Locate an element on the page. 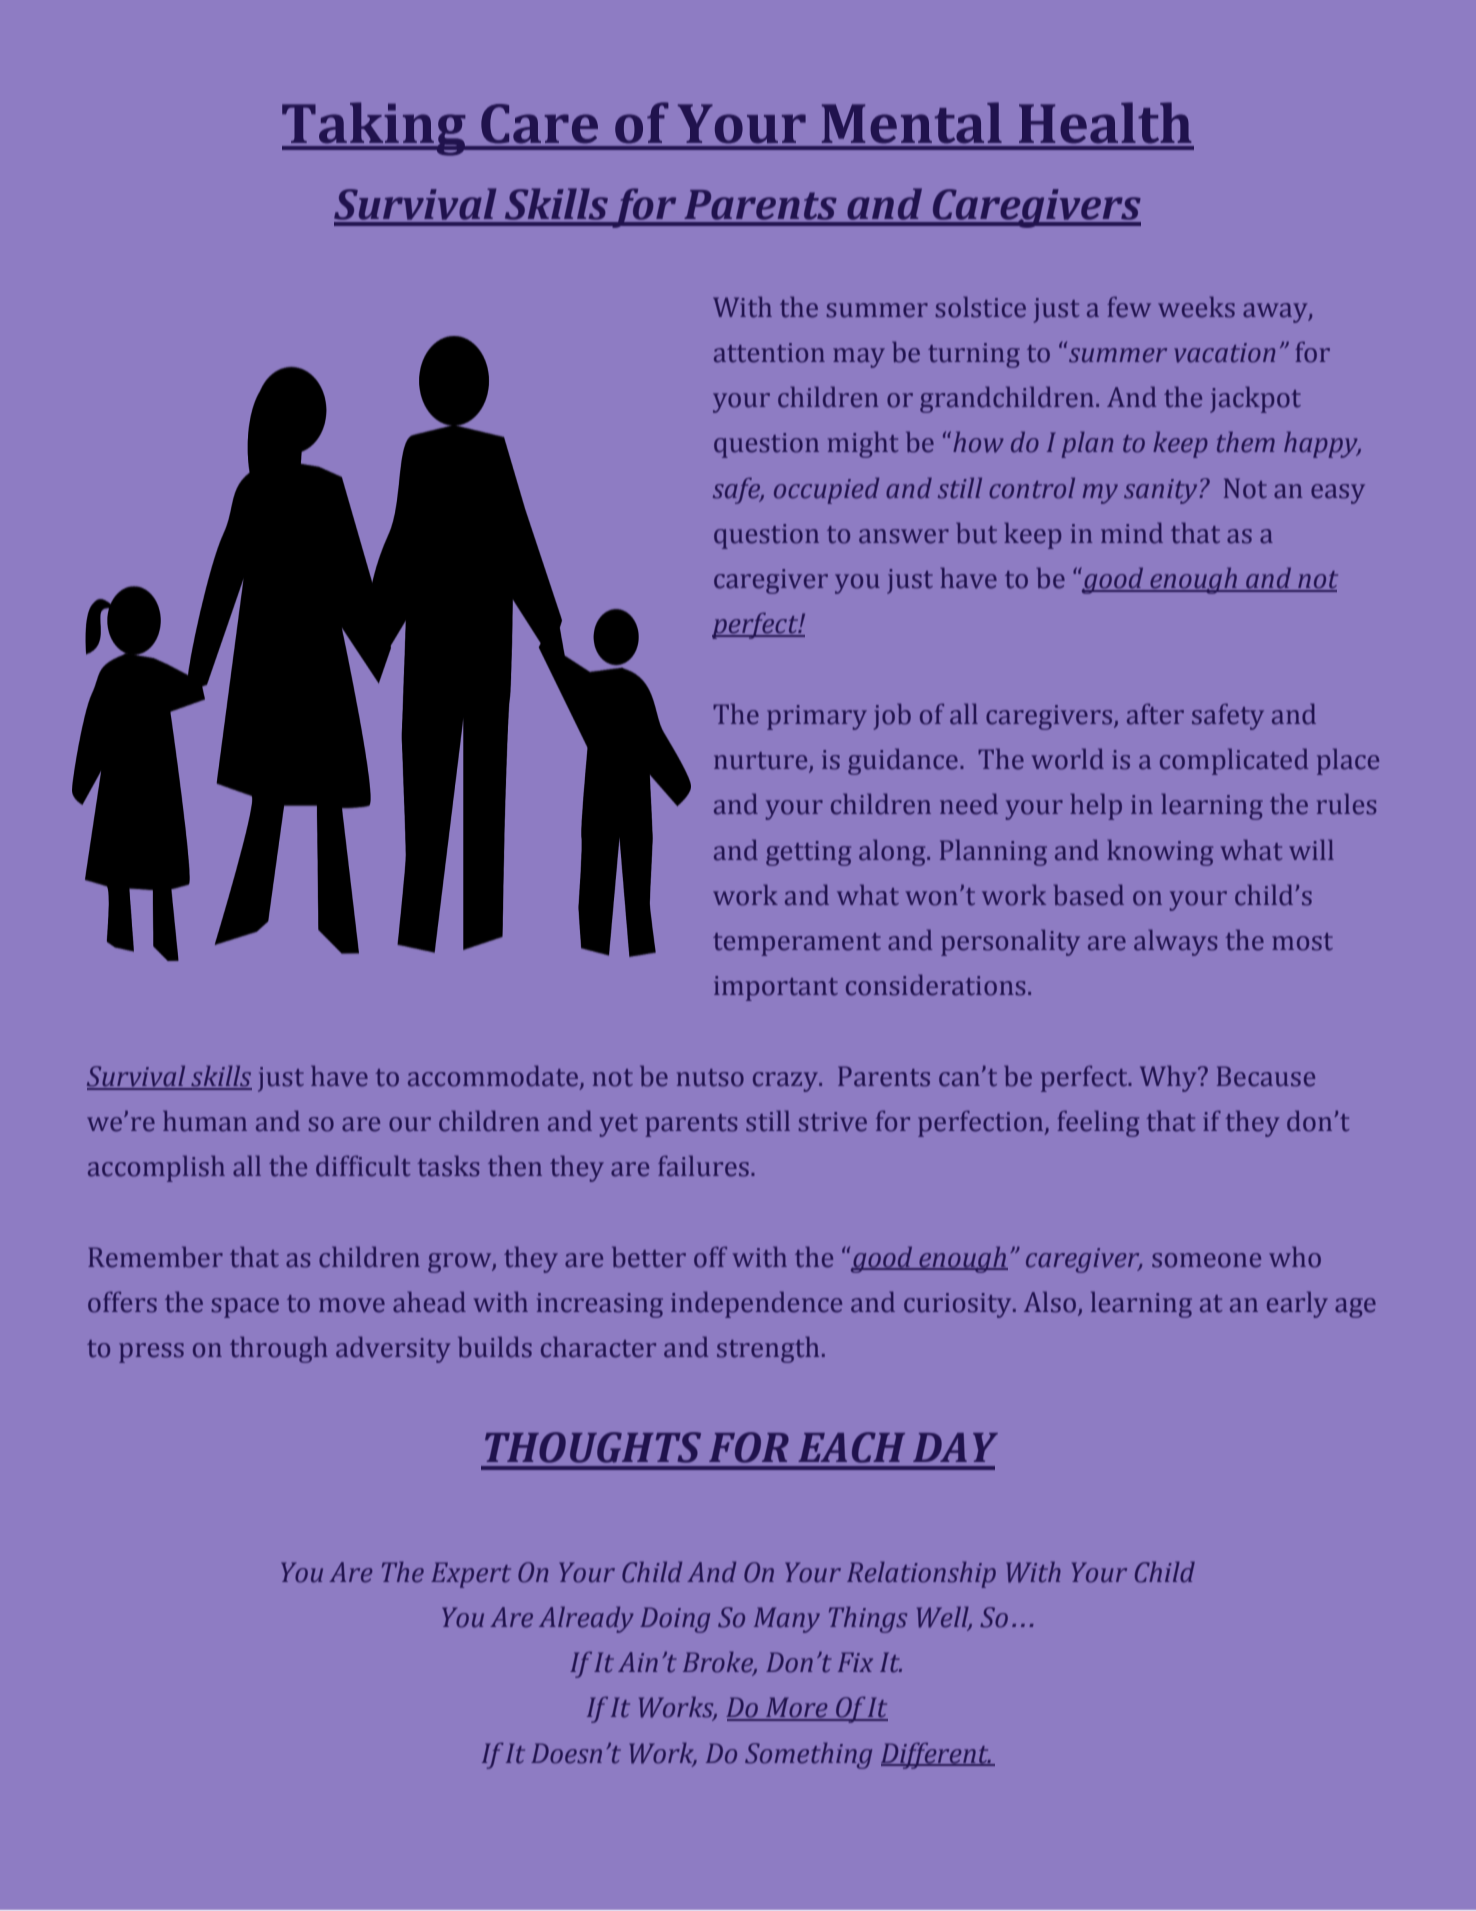  More is located at coordinates (797, 1708).
